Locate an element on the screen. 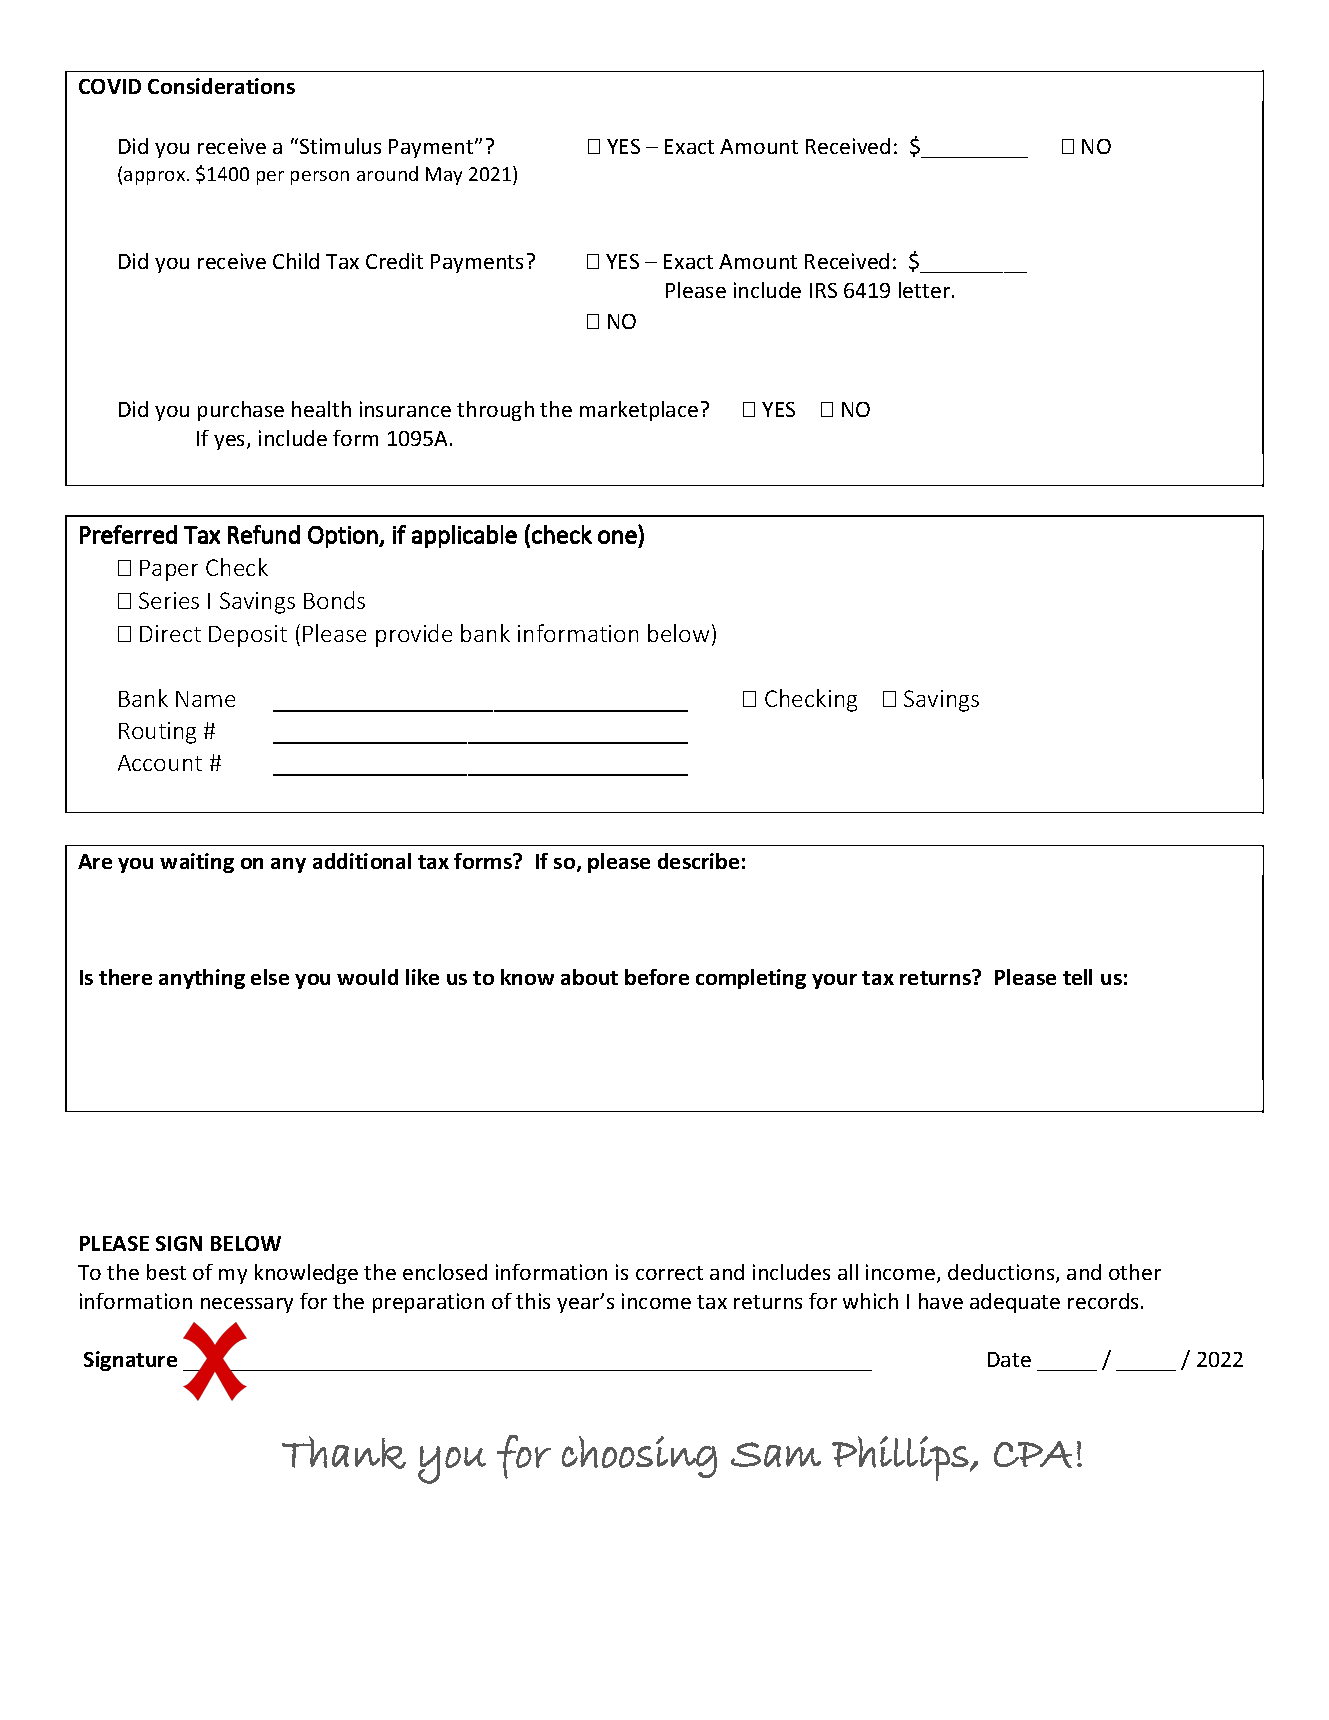  letter is located at coordinates (926, 290).
